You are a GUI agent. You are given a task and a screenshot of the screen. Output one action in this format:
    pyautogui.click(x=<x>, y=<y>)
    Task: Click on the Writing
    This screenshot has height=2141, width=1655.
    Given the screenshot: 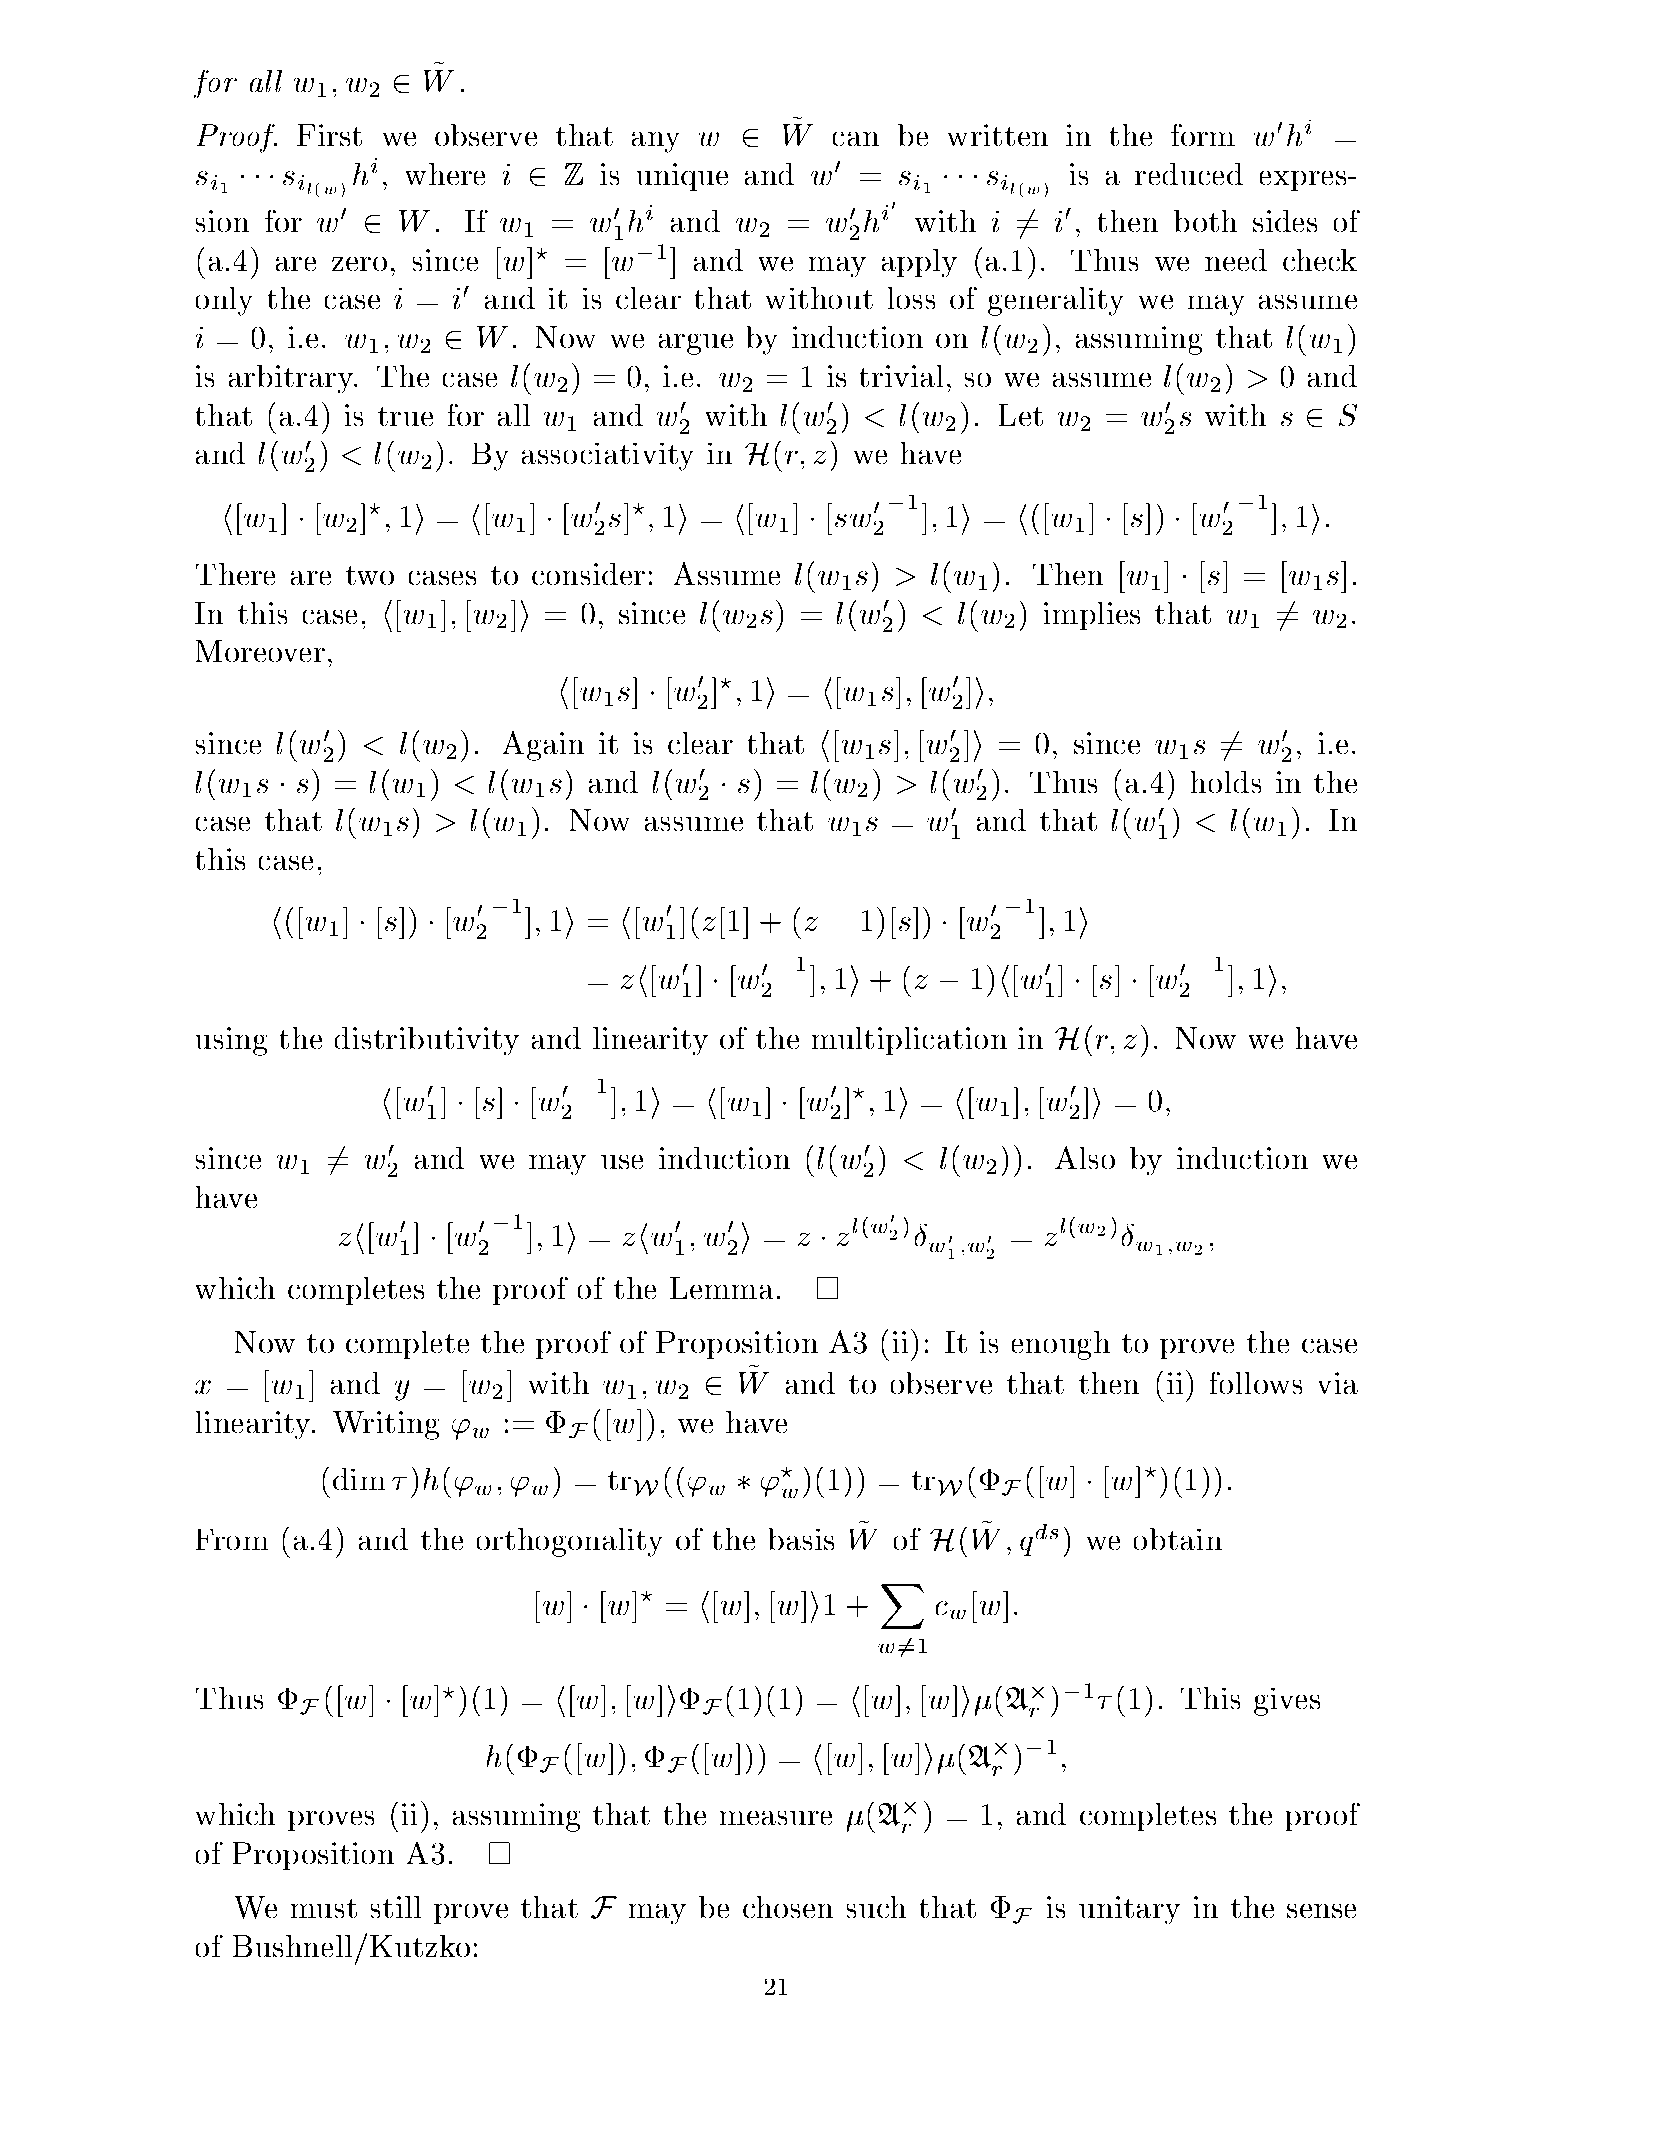 What is the action you would take?
    pyautogui.click(x=386, y=1425)
